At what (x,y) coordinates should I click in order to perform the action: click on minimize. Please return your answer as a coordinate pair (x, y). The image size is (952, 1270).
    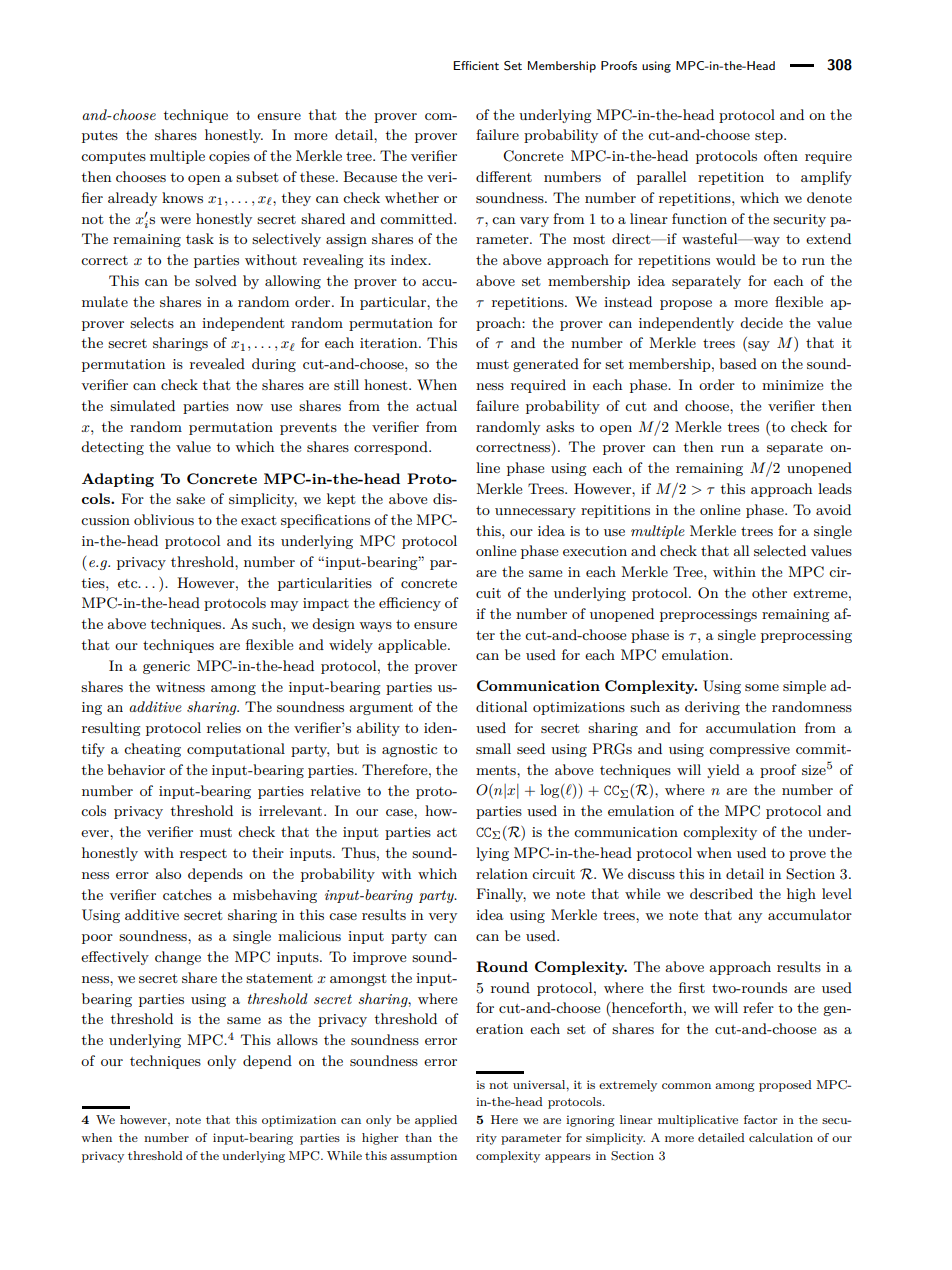
    Looking at the image, I should click on (792, 385).
